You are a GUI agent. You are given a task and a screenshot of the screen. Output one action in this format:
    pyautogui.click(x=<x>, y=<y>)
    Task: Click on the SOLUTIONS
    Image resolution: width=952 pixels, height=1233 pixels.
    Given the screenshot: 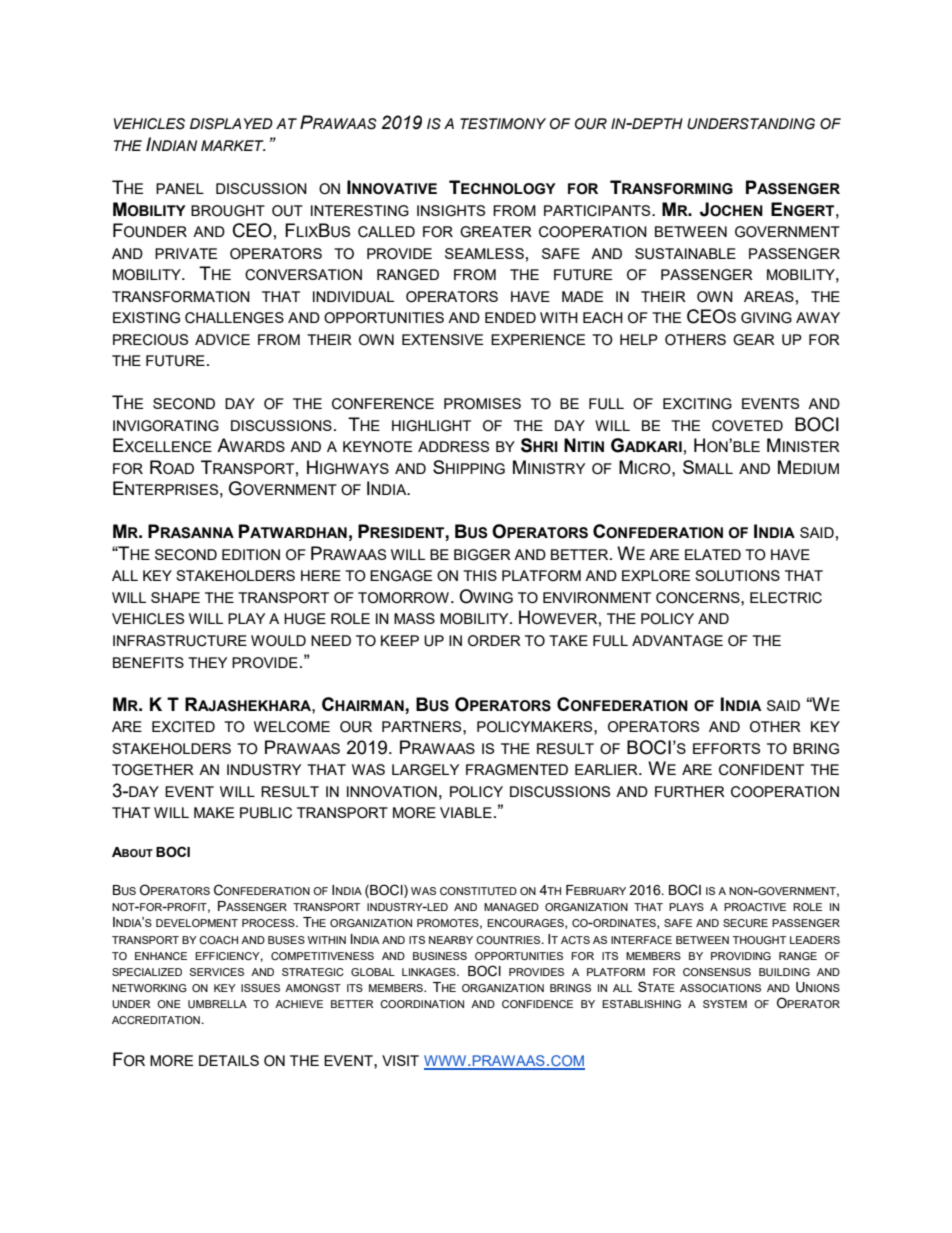 What is the action you would take?
    pyautogui.click(x=737, y=576)
